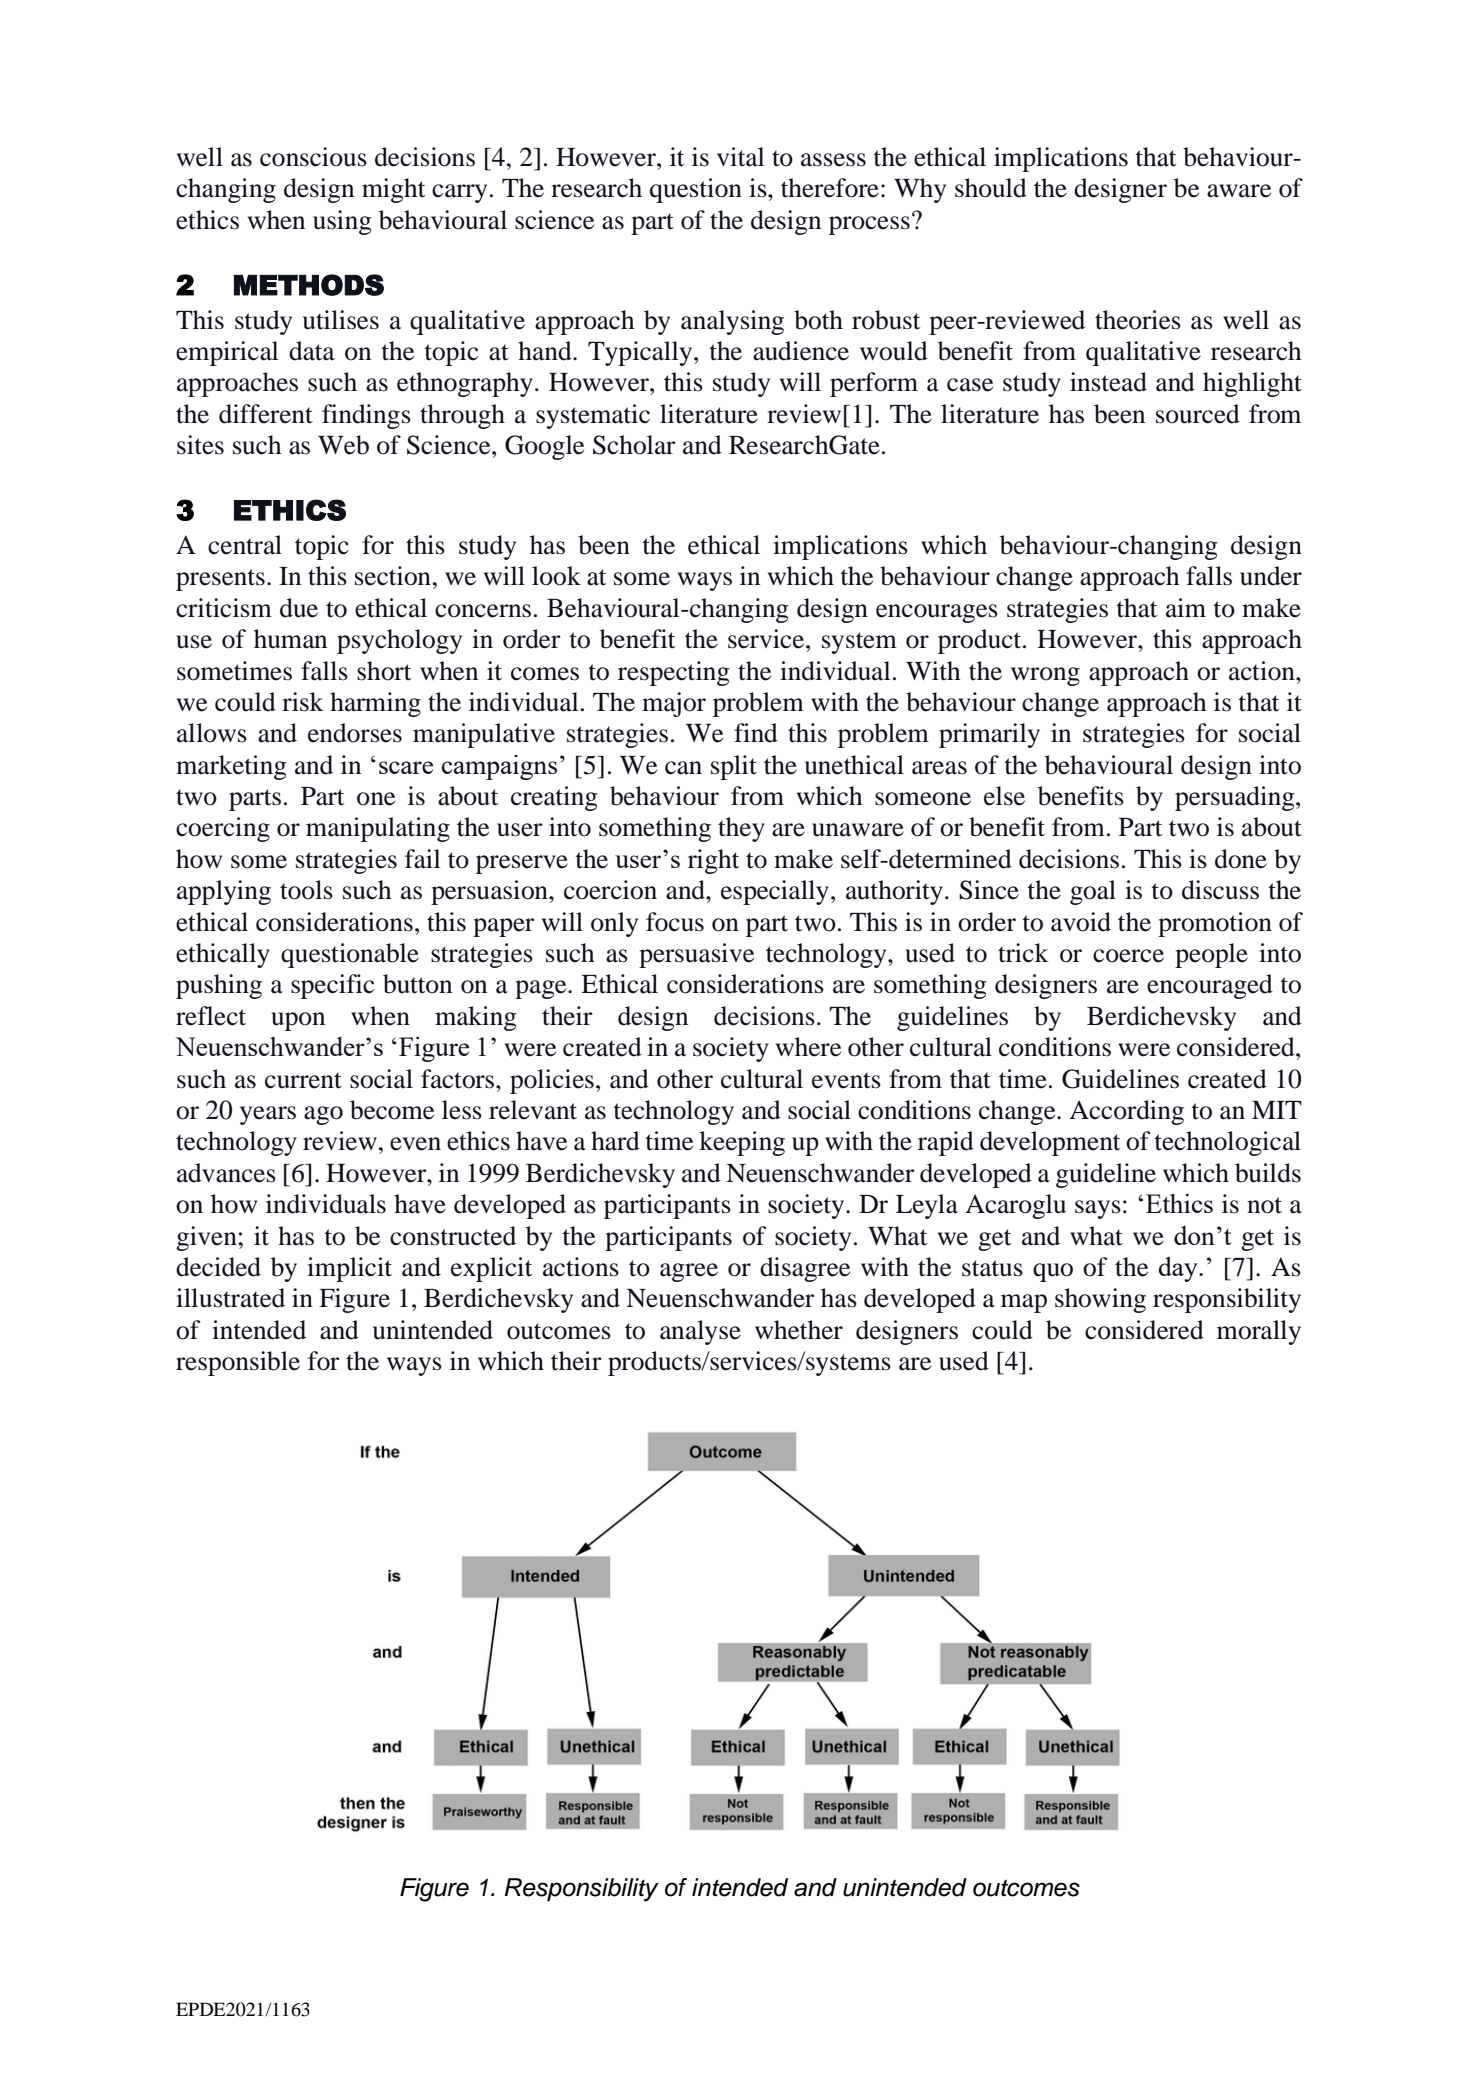 The width and height of the document is (1477, 2090). Describe the element at coordinates (342, 222) in the document. I see `using` at that location.
